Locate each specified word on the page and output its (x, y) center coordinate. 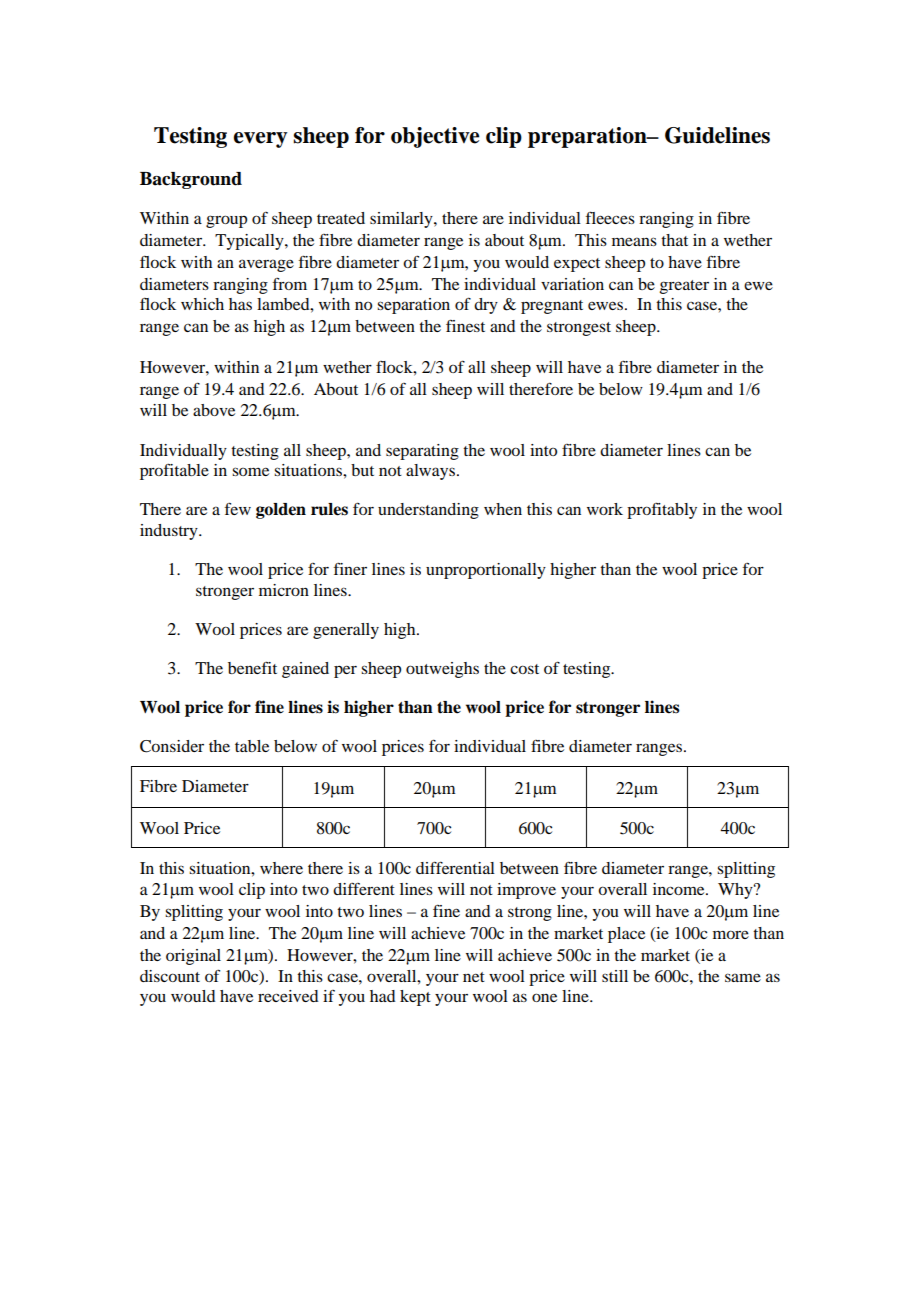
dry (486, 306)
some (250, 471)
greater (684, 287)
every (261, 140)
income (680, 889)
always (430, 472)
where (281, 868)
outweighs (442, 670)
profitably (662, 510)
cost (524, 669)
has (240, 304)
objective (435, 137)
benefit (252, 667)
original (193, 957)
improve (526, 891)
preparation (588, 137)
